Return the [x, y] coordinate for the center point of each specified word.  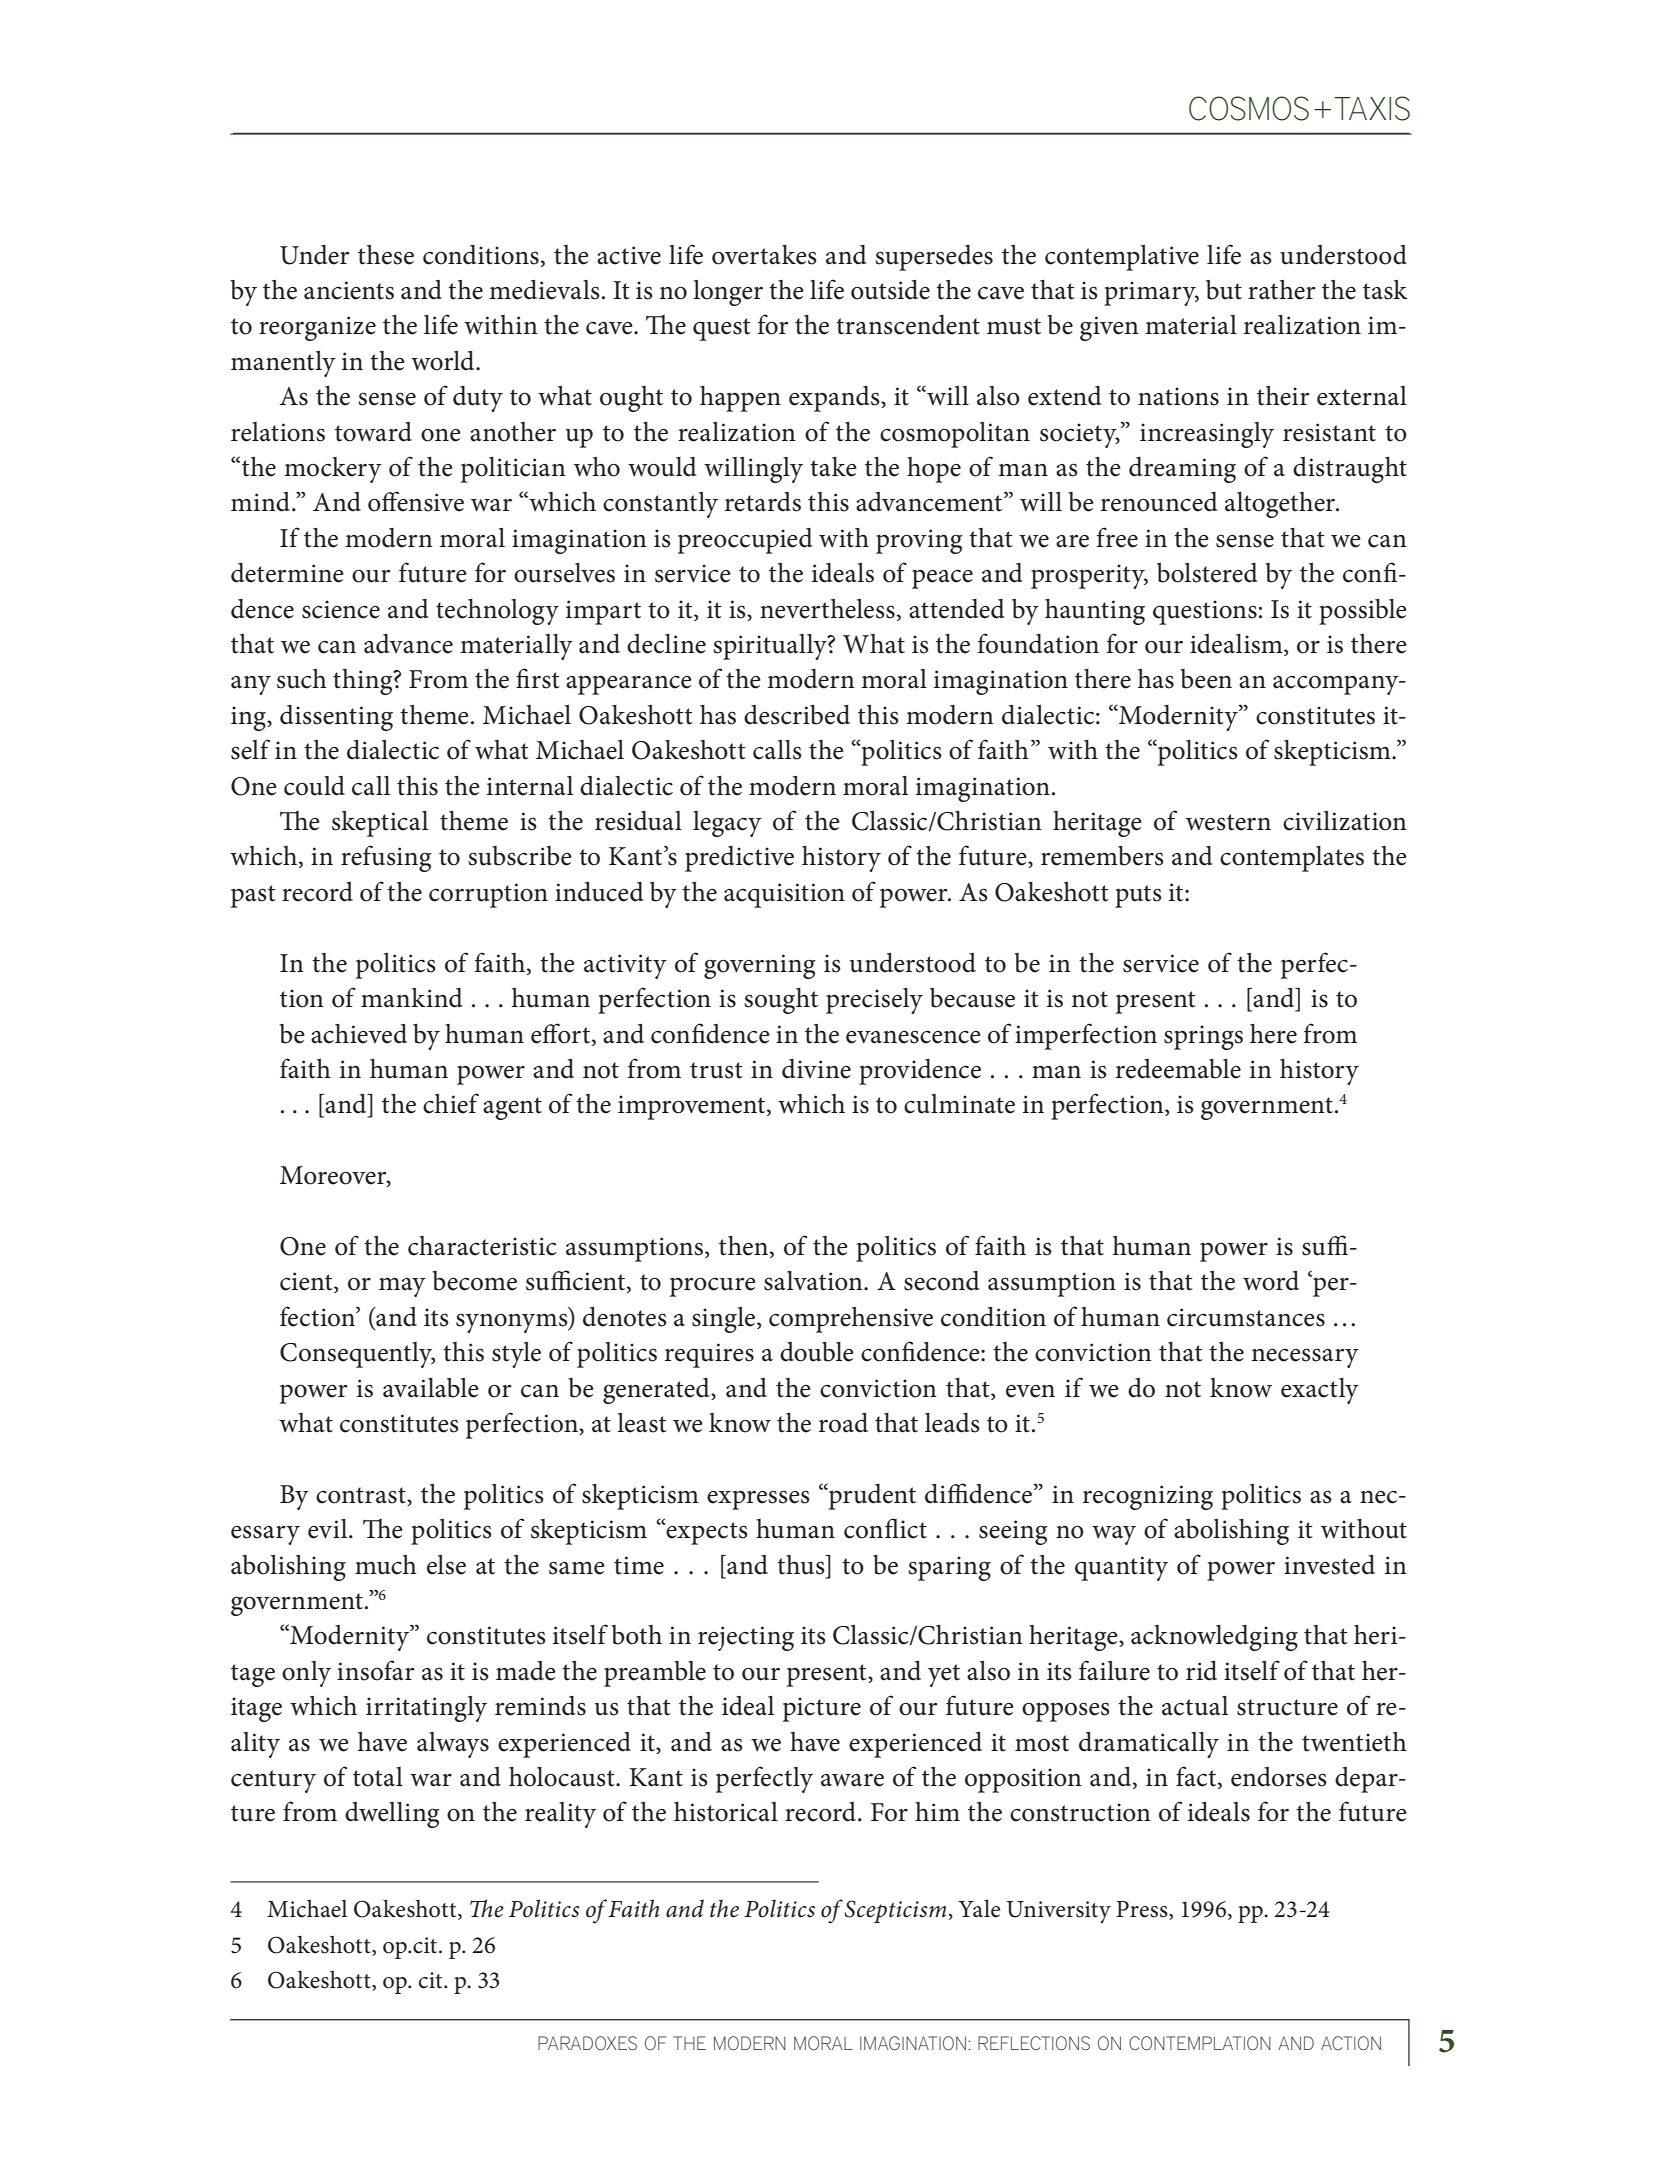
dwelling [392, 1815]
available [431, 1388]
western [1228, 822]
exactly [1320, 1391]
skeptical [380, 824]
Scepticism [895, 1911]
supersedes [934, 258]
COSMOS [1249, 108]
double [817, 1352]
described [797, 715]
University [1059, 1912]
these [386, 255]
